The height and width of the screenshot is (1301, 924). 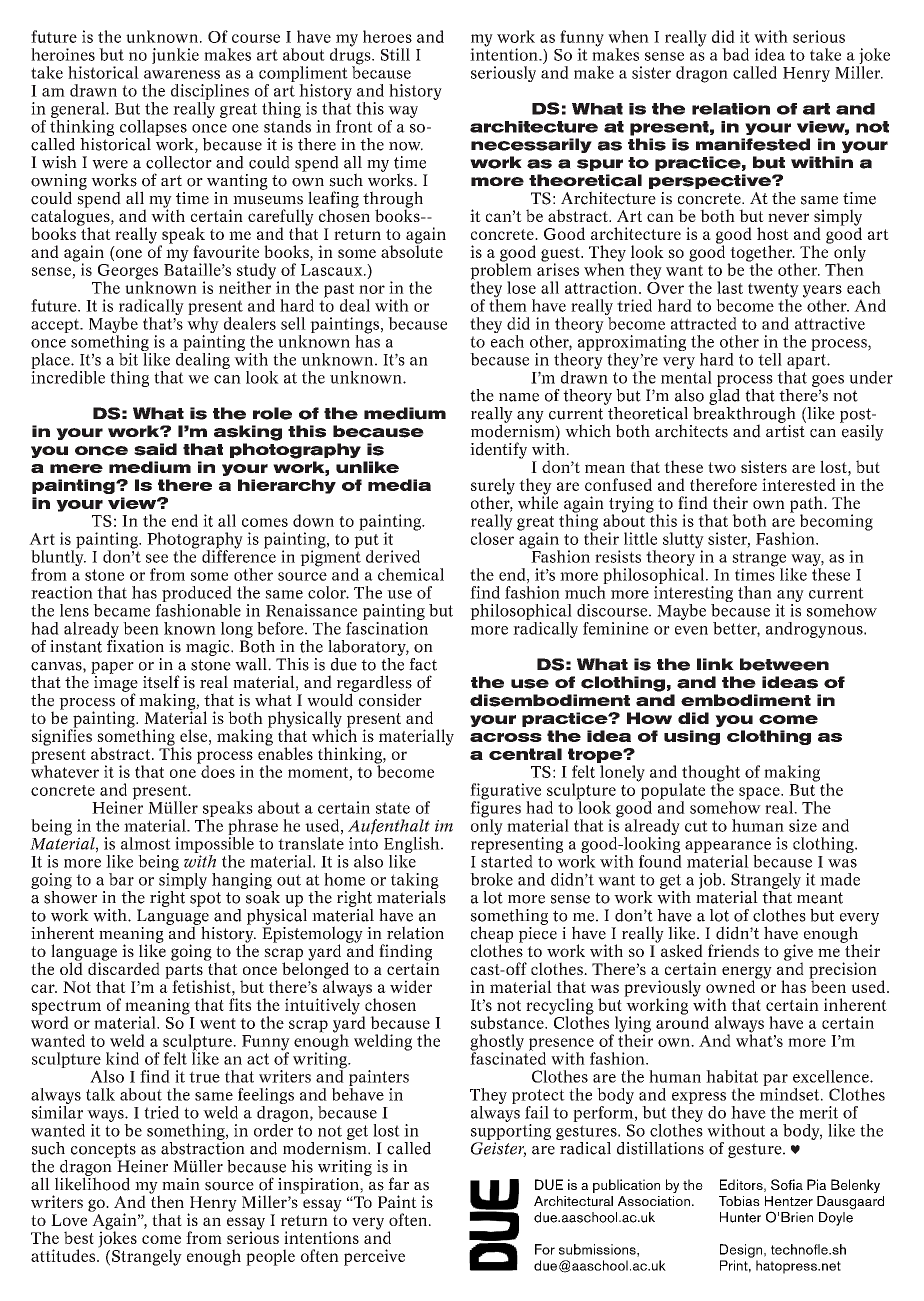 What do you see at coordinates (146, 843) in the screenshot?
I see `almost` at bounding box center [146, 843].
